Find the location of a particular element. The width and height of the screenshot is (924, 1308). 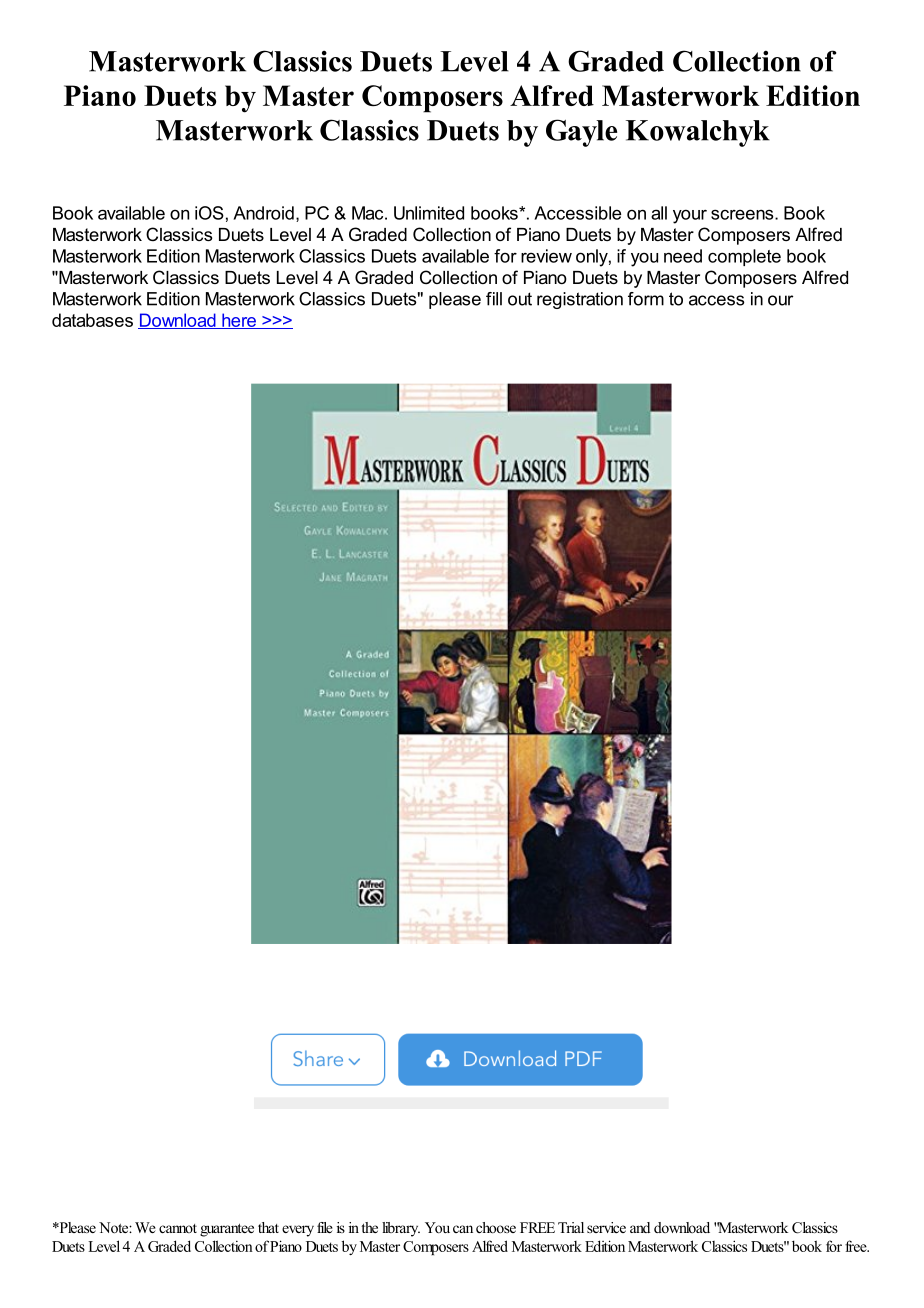

all is located at coordinates (659, 213).
